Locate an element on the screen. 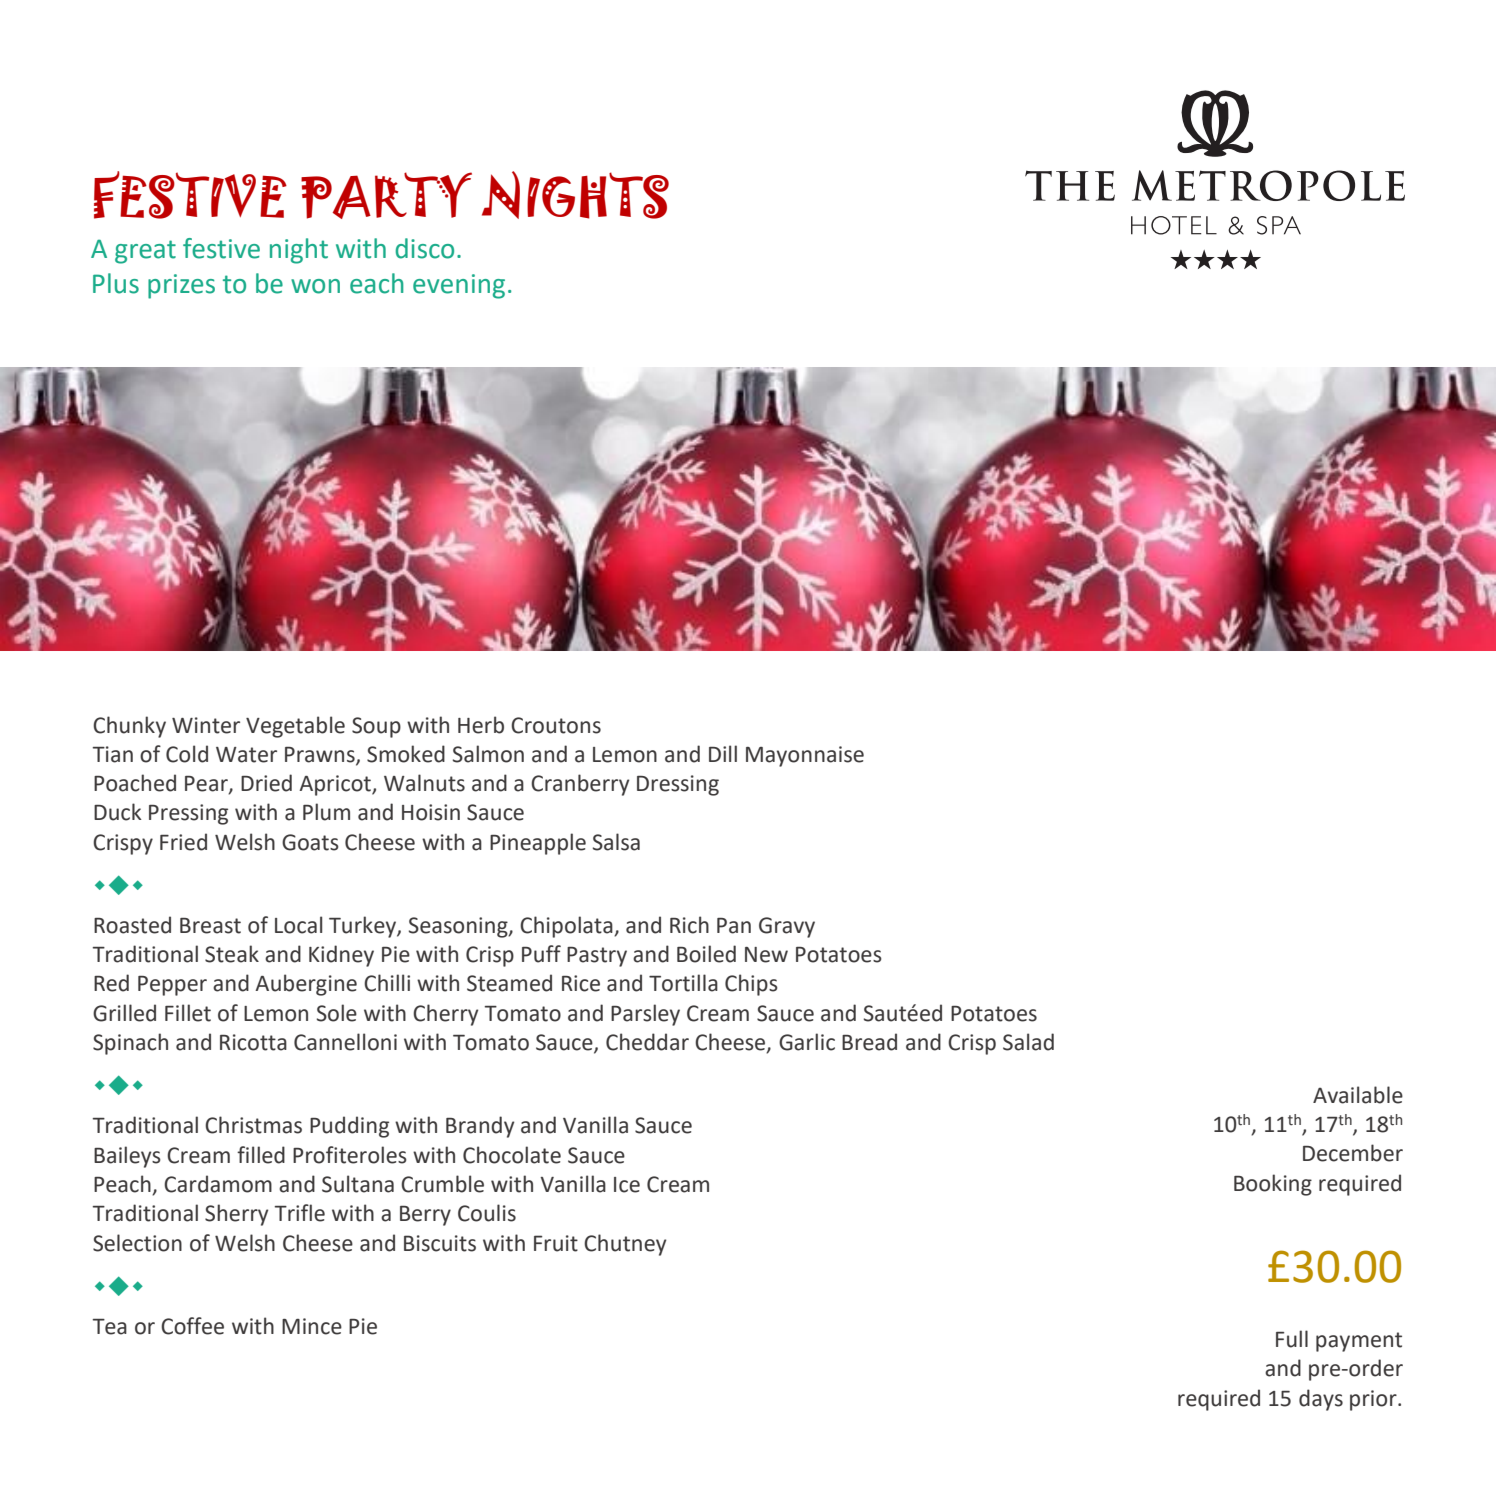 This screenshot has width=1496, height=1496. evening is located at coordinates (459, 286).
